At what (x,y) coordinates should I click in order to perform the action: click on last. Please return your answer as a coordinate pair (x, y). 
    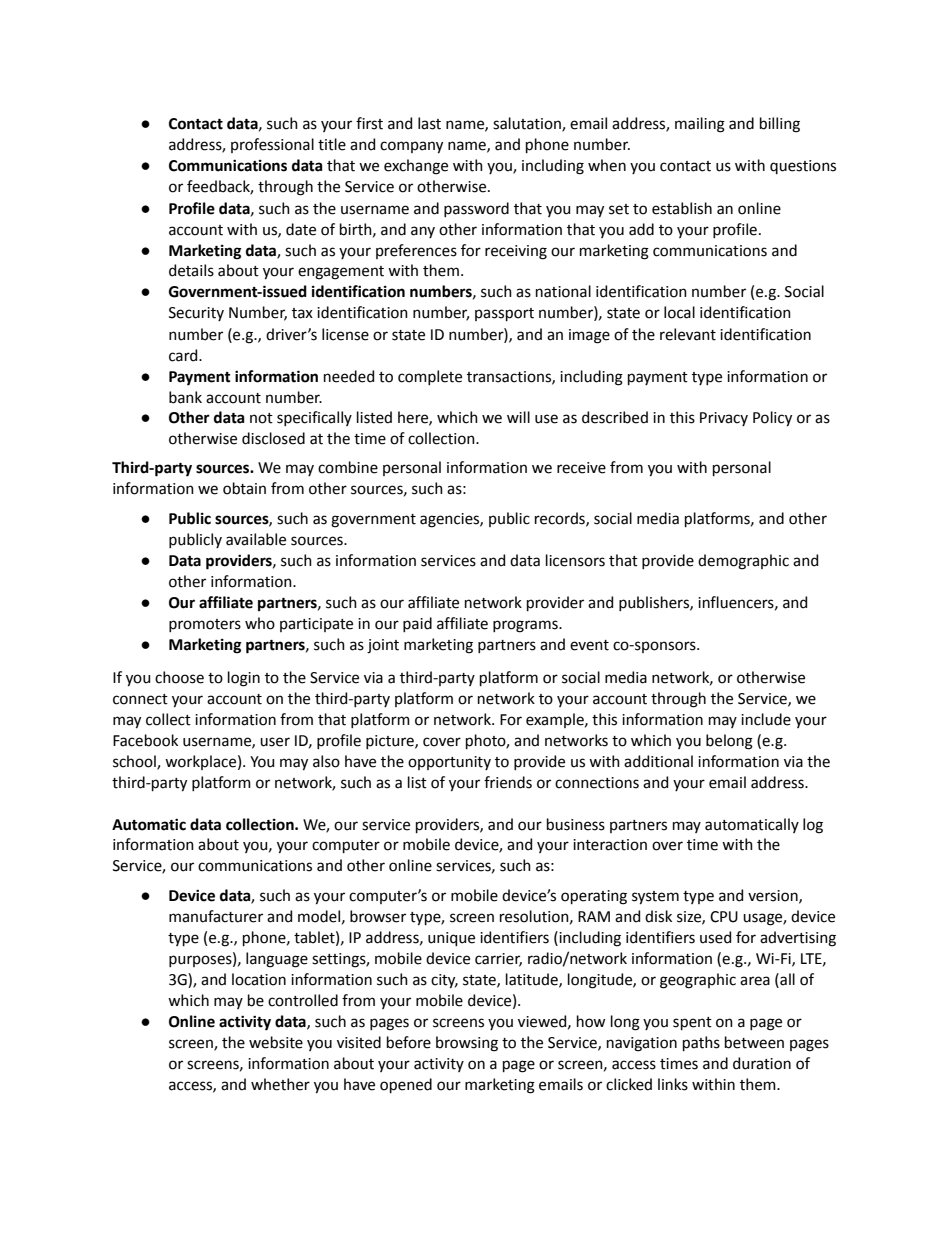
    Looking at the image, I should click on (429, 123).
